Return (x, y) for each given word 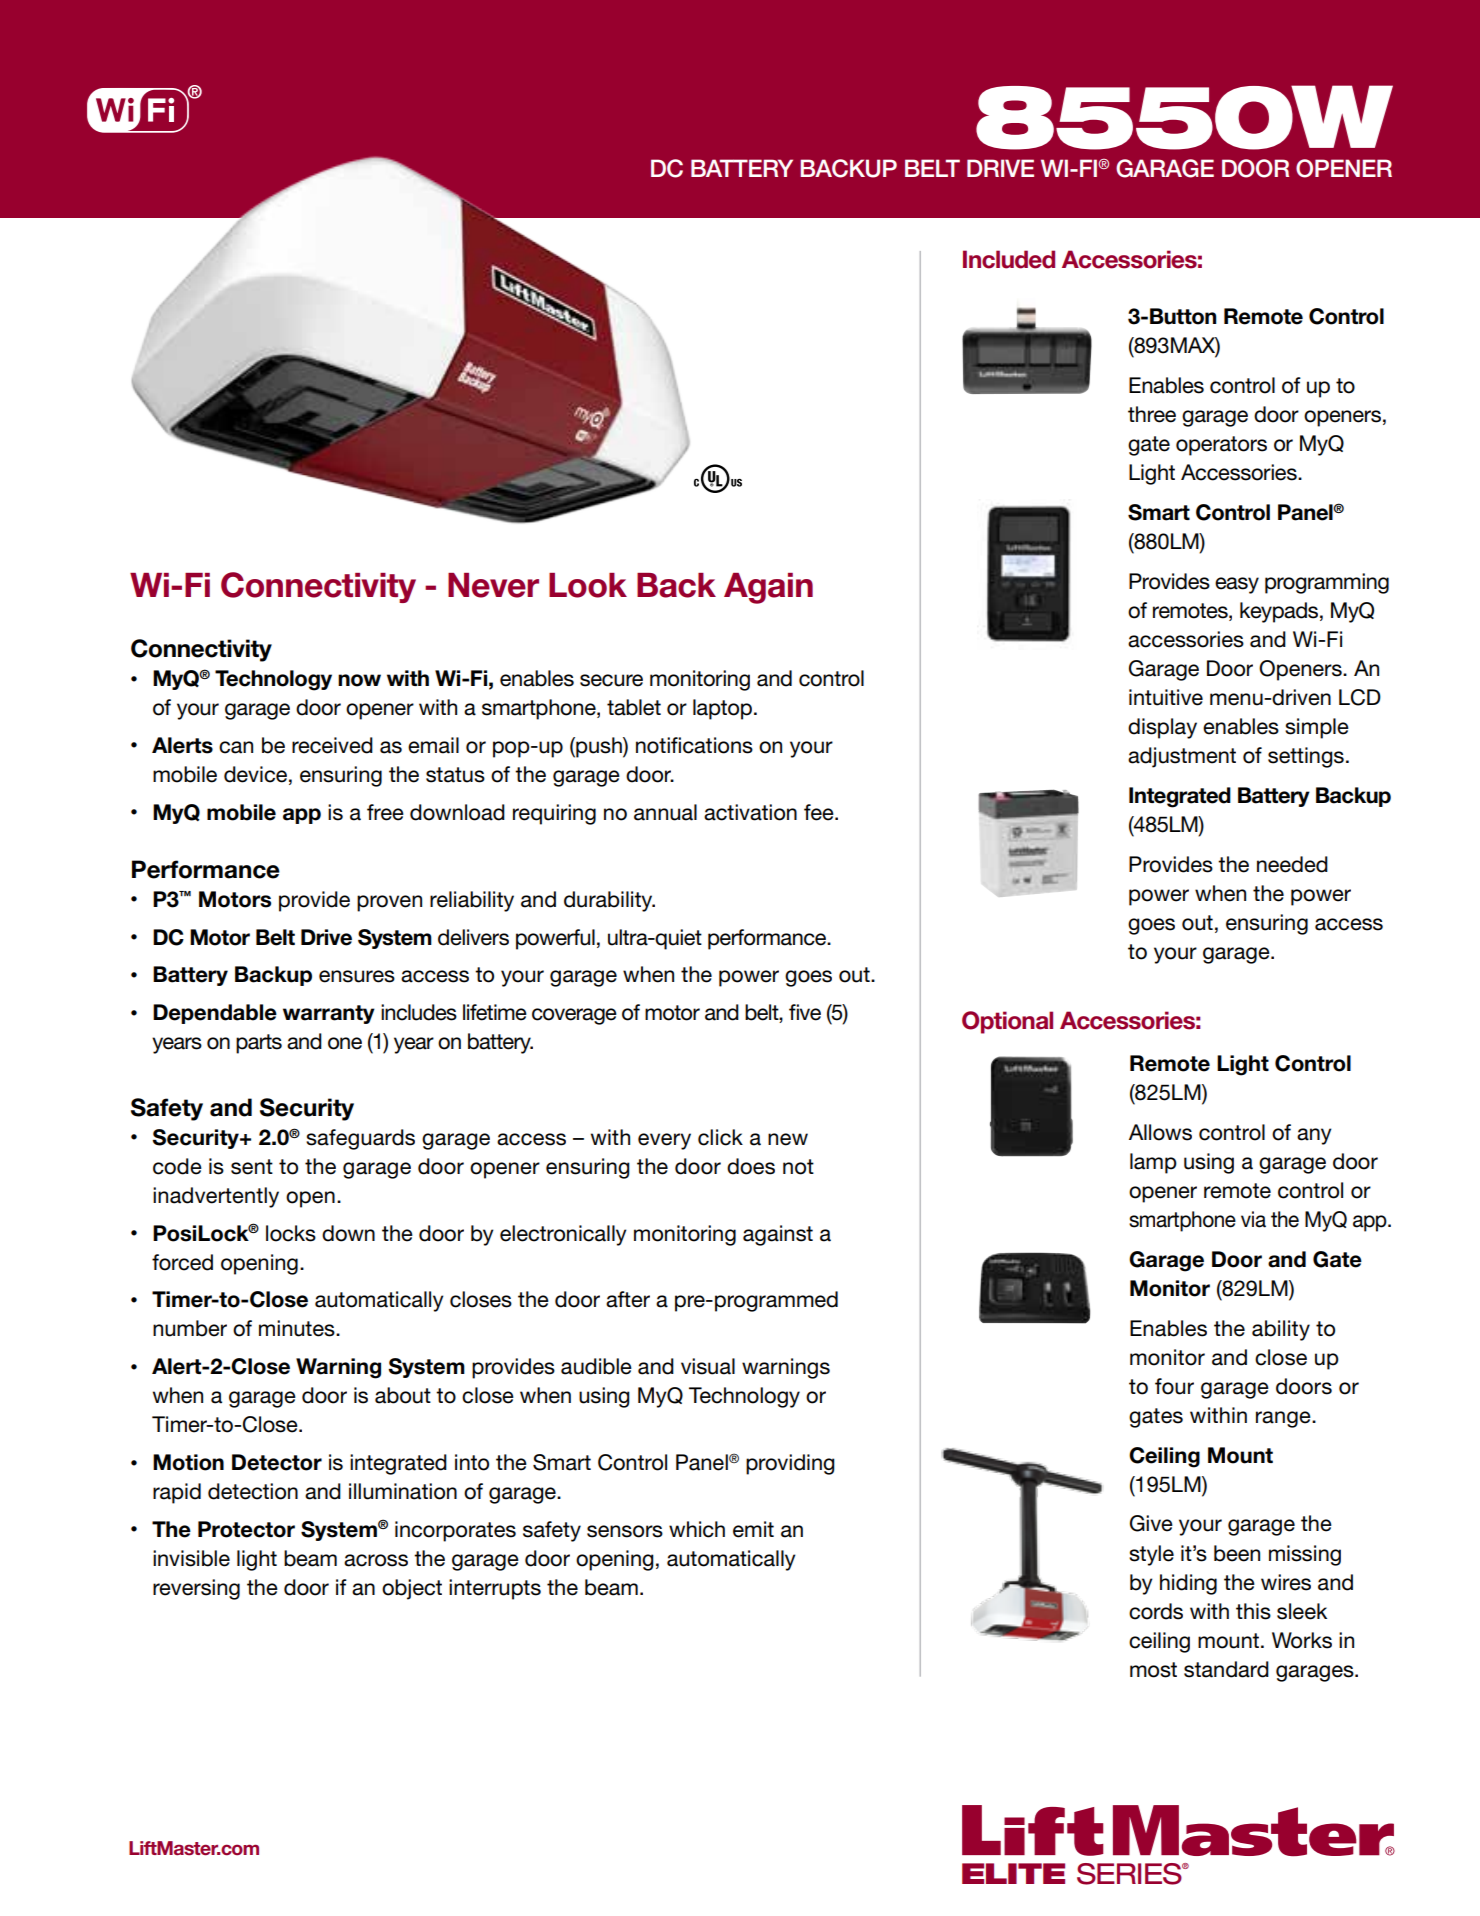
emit (753, 1529)
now (359, 680)
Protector (246, 1529)
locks (291, 1233)
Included (1009, 259)
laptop (722, 709)
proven (389, 903)
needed (1292, 864)
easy (1237, 585)
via (1253, 1219)
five (805, 1012)
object (412, 1589)
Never (493, 585)
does (751, 1166)
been (1237, 1553)
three (1152, 414)
